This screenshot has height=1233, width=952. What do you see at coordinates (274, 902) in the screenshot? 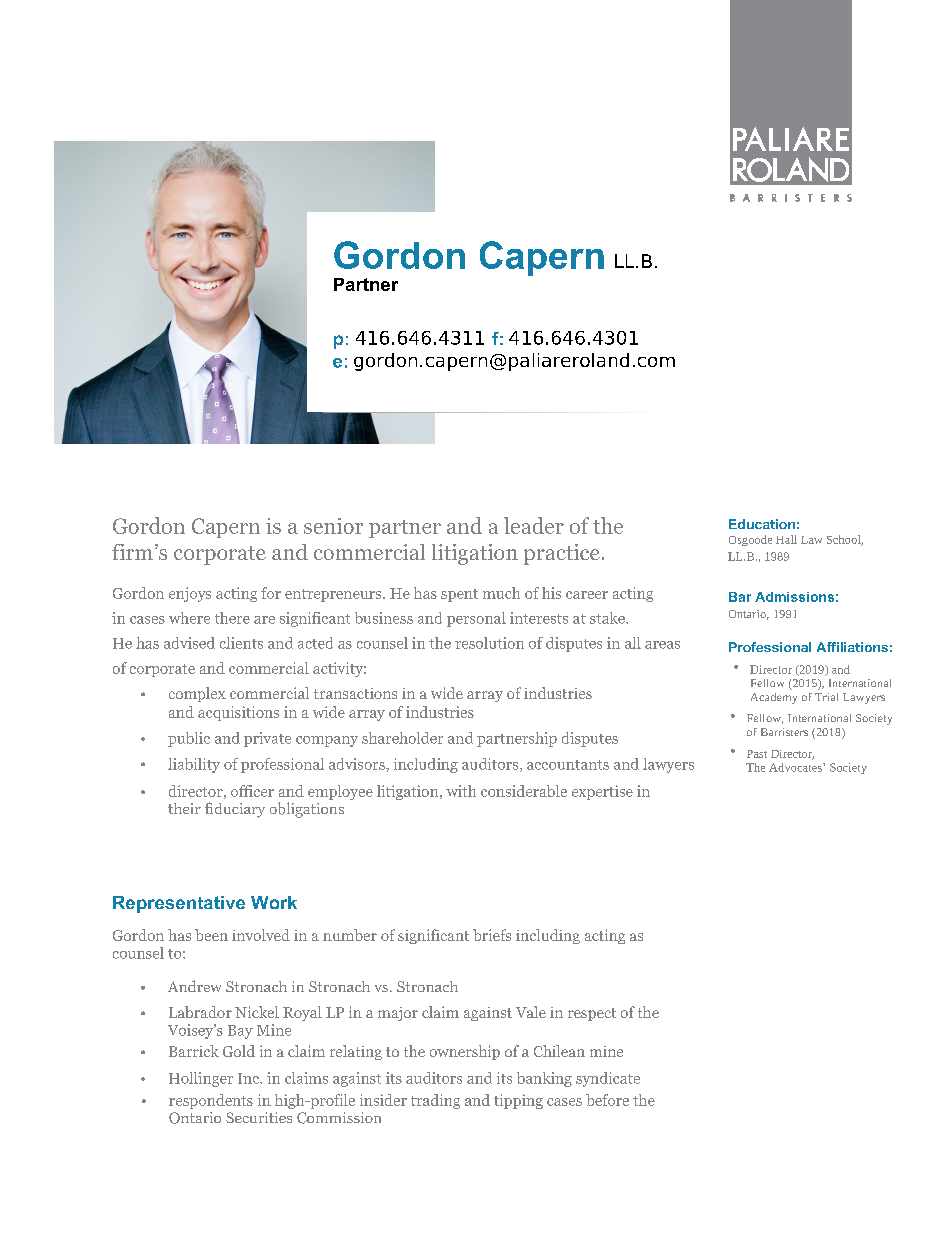
I see `Work` at bounding box center [274, 902].
